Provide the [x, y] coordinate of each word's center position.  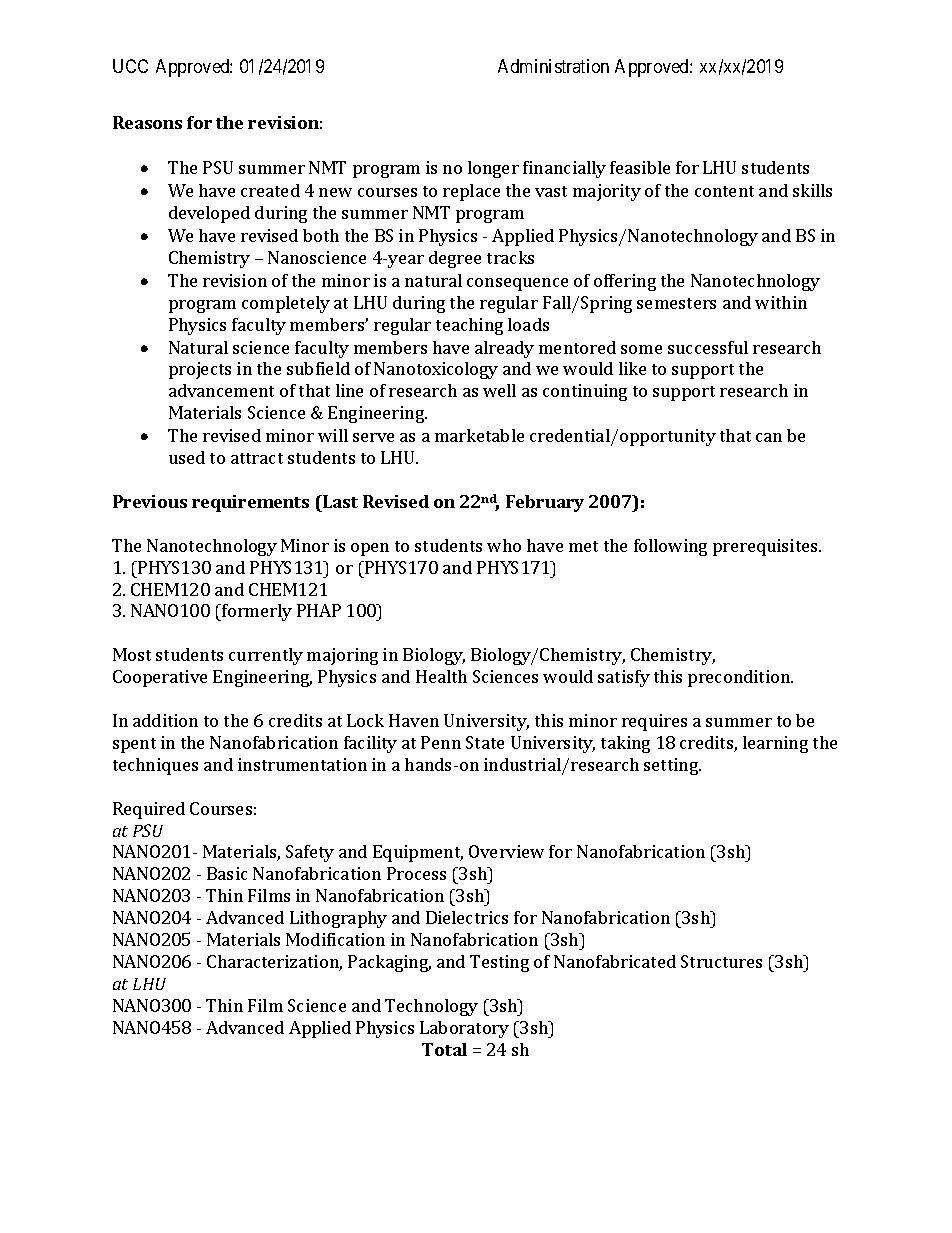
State [485, 742]
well [499, 390]
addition [165, 720]
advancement [221, 390]
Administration [553, 66]
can [769, 437]
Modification [335, 939]
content [724, 191]
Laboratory [464, 1029]
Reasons [147, 122]
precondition [740, 678]
